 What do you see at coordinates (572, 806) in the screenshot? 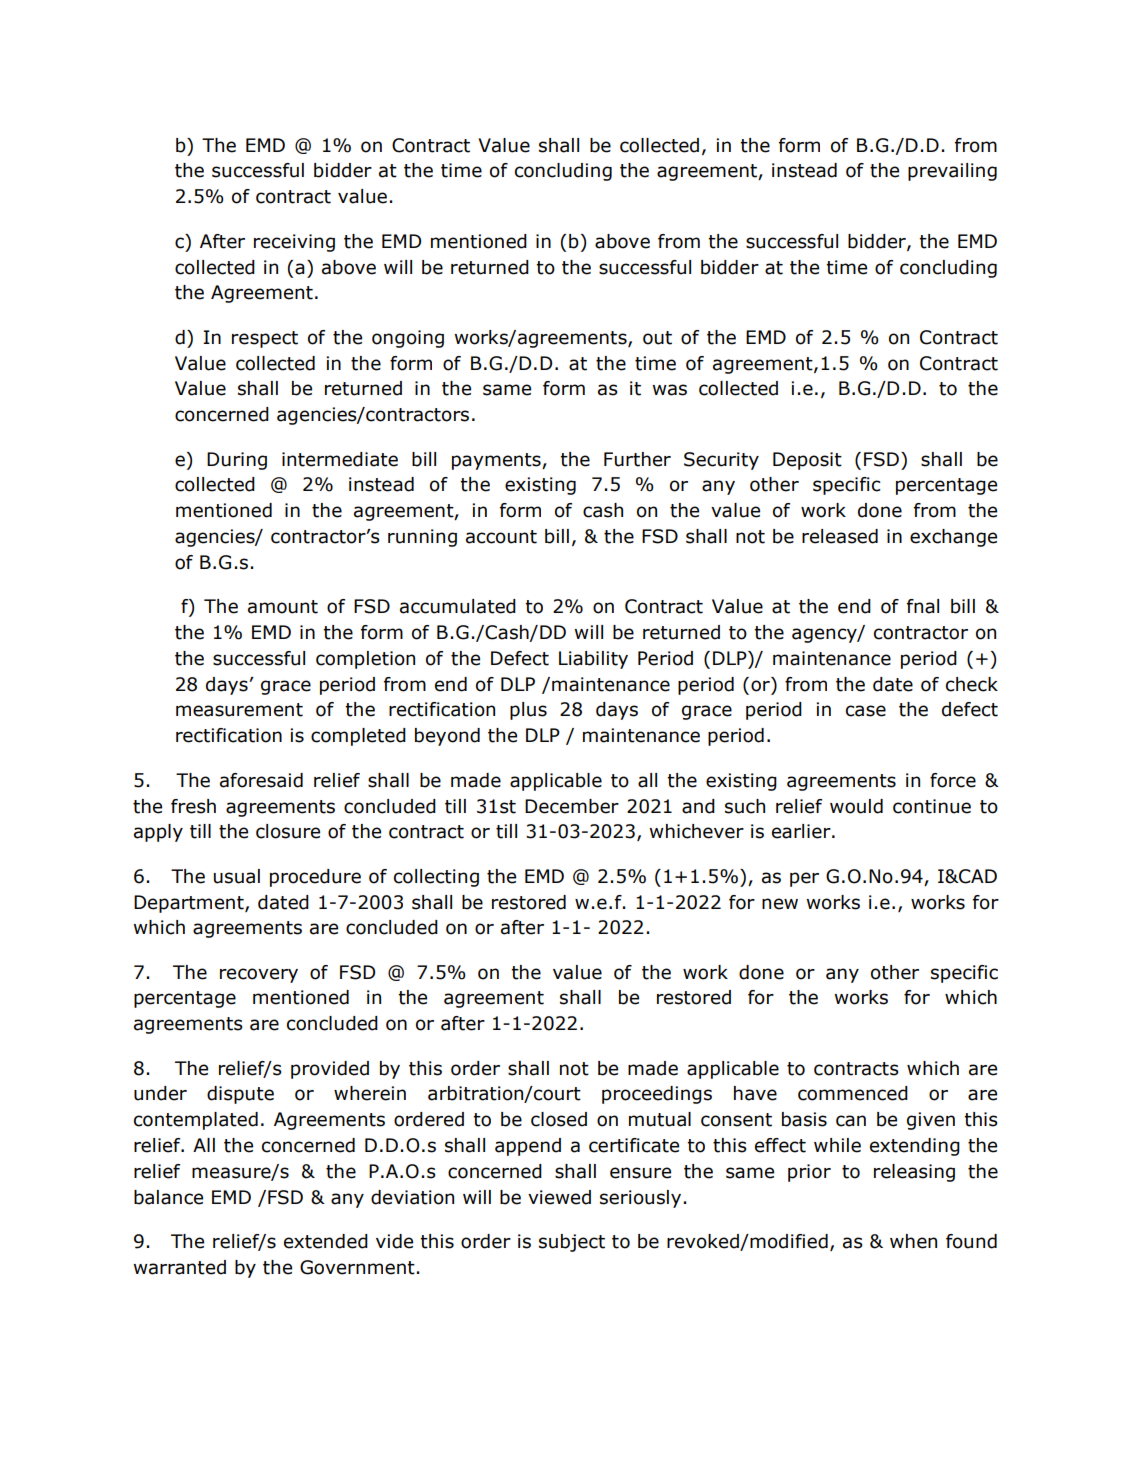
I see `December` at bounding box center [572, 806].
